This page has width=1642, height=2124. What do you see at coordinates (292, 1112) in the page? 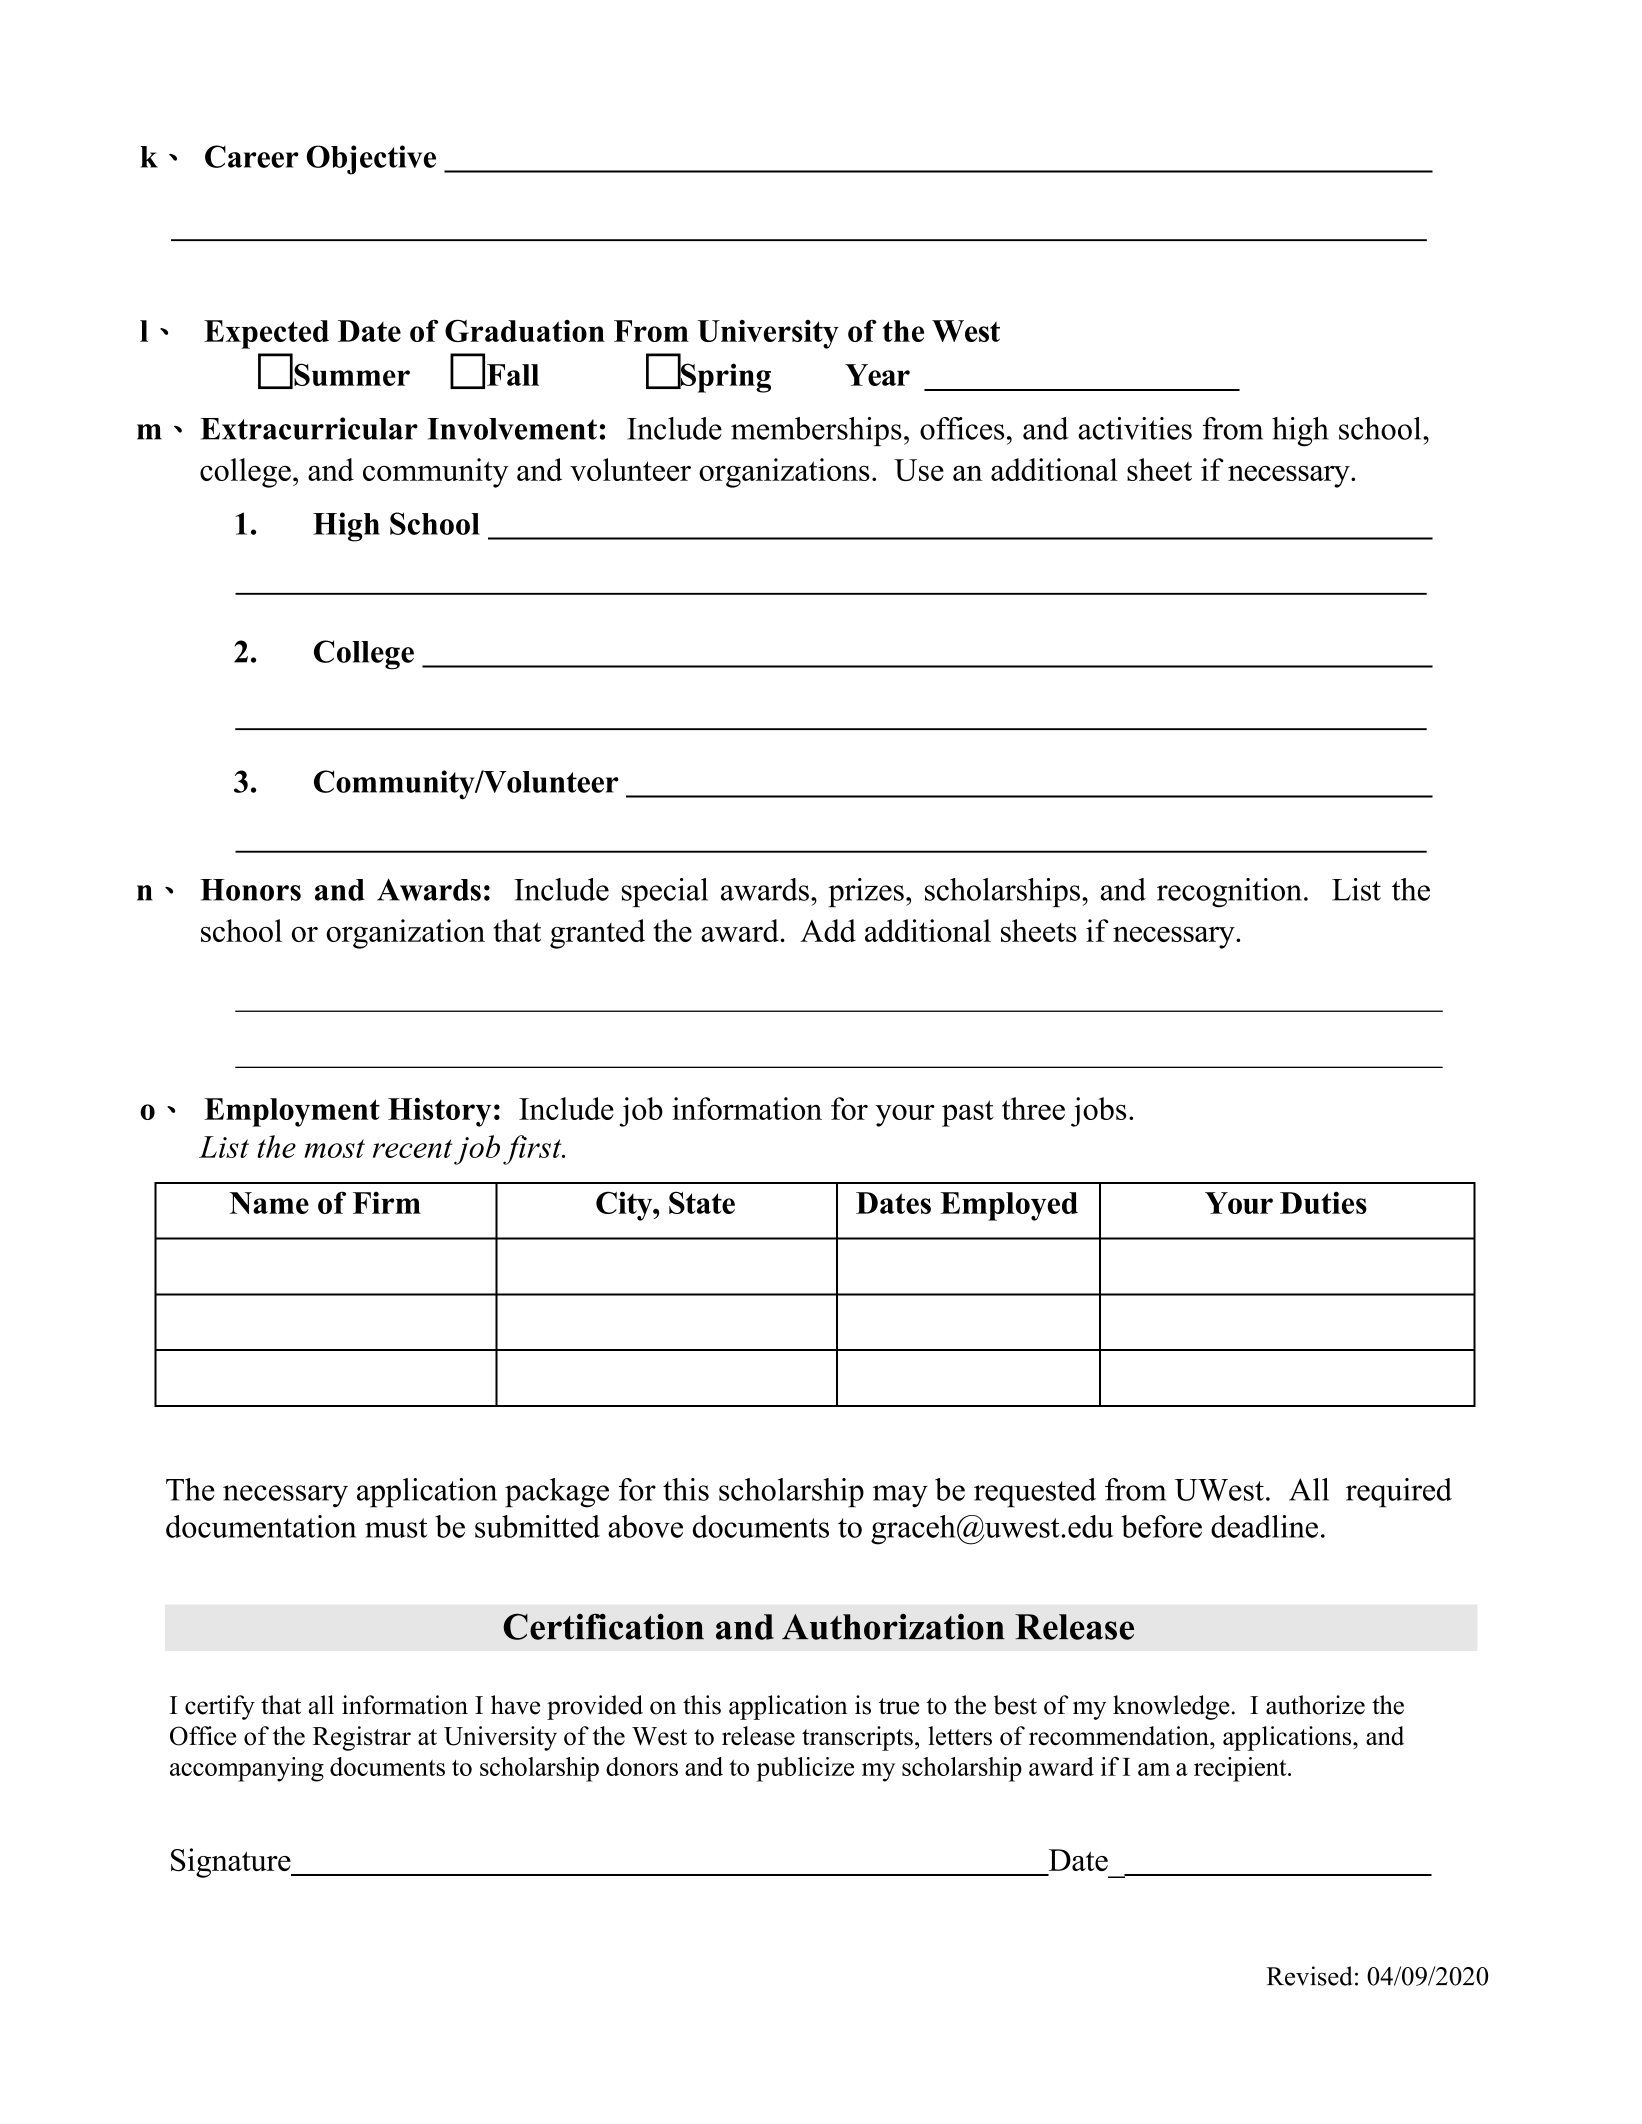
I see `Employment` at bounding box center [292, 1112].
